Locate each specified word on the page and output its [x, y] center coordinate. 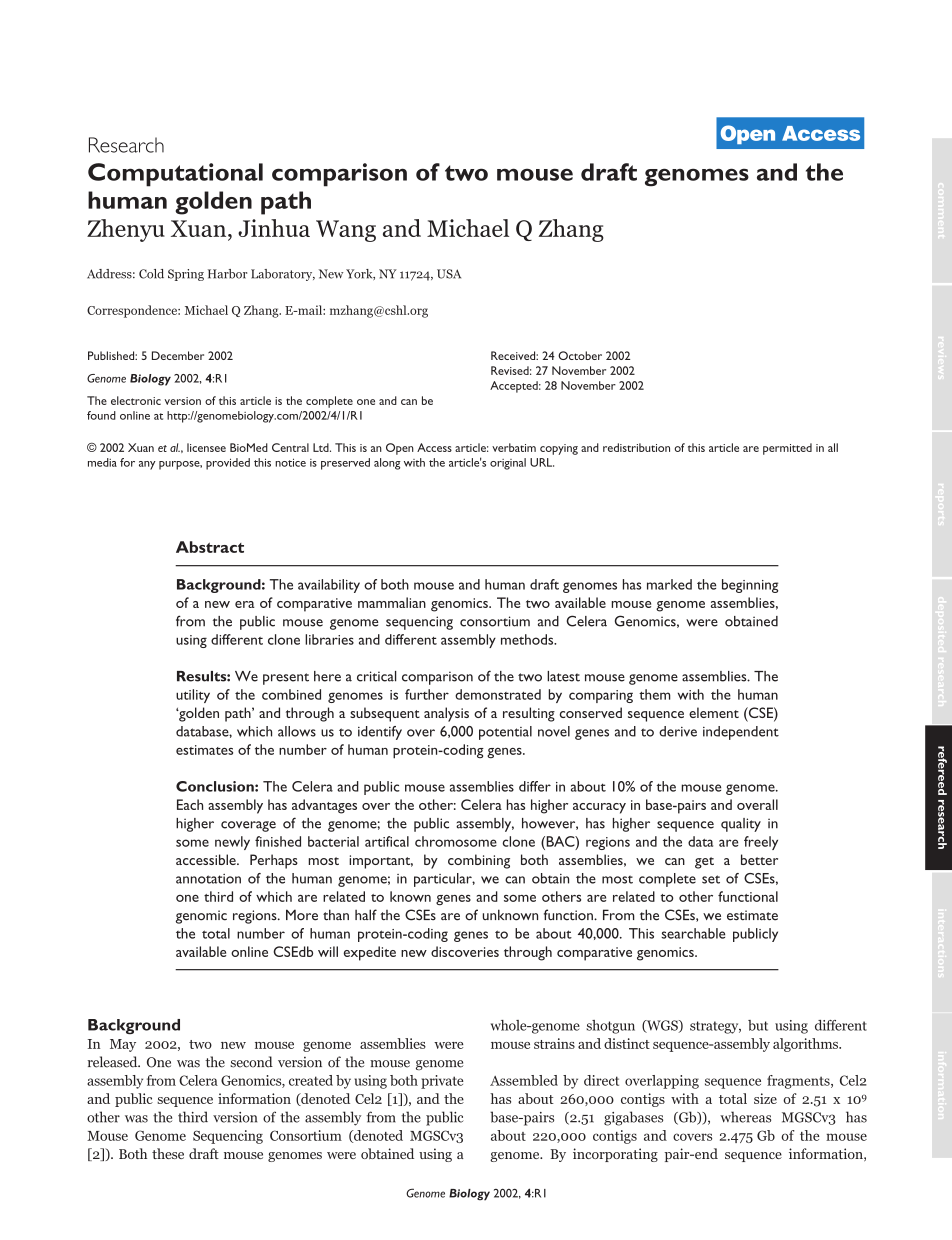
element [714, 712]
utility [193, 696]
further [427, 694]
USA [449, 274]
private [442, 1082]
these [168, 1153]
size [765, 1098]
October [580, 355]
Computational [175, 175]
